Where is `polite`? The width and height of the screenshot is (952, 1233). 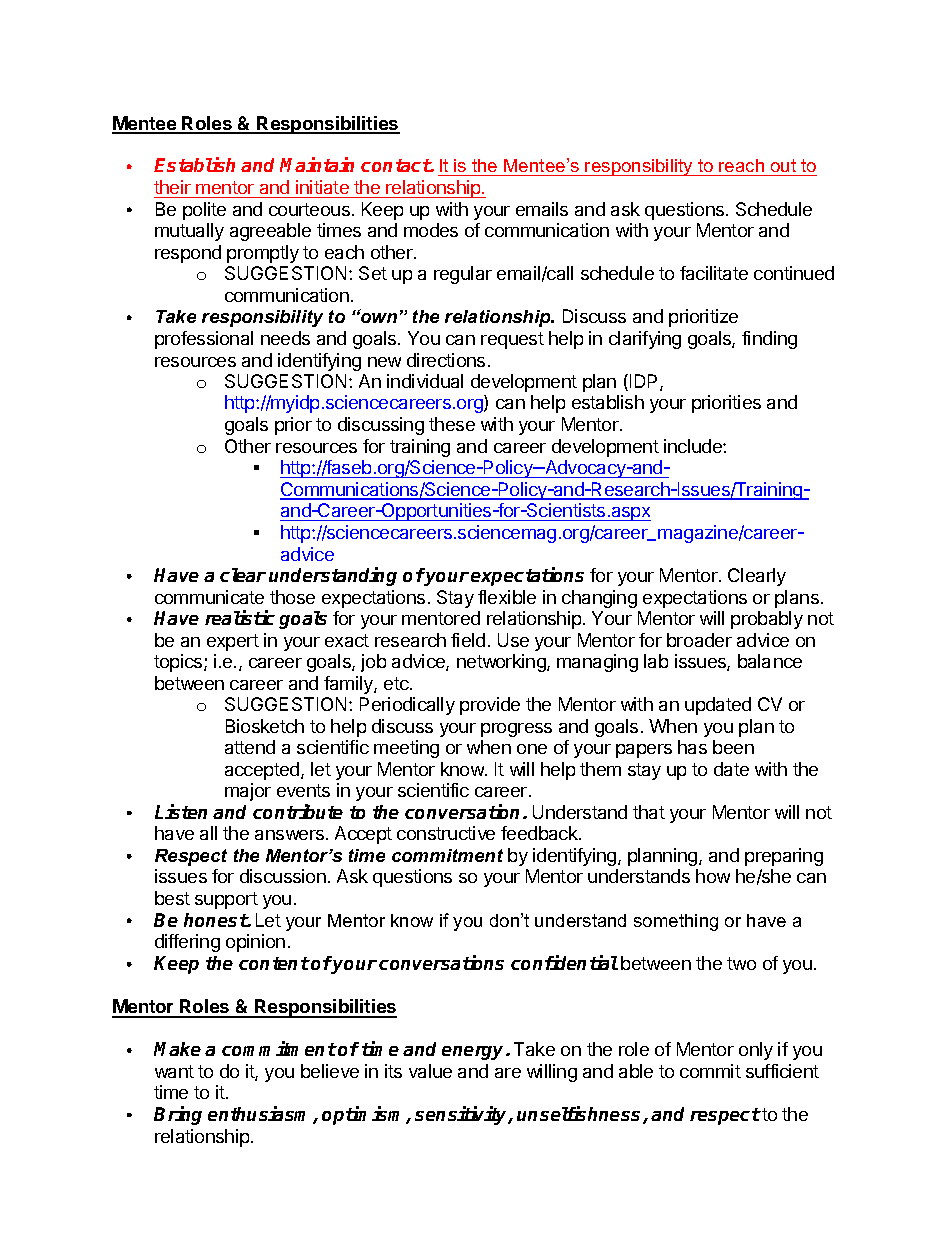 polite is located at coordinates (204, 211).
